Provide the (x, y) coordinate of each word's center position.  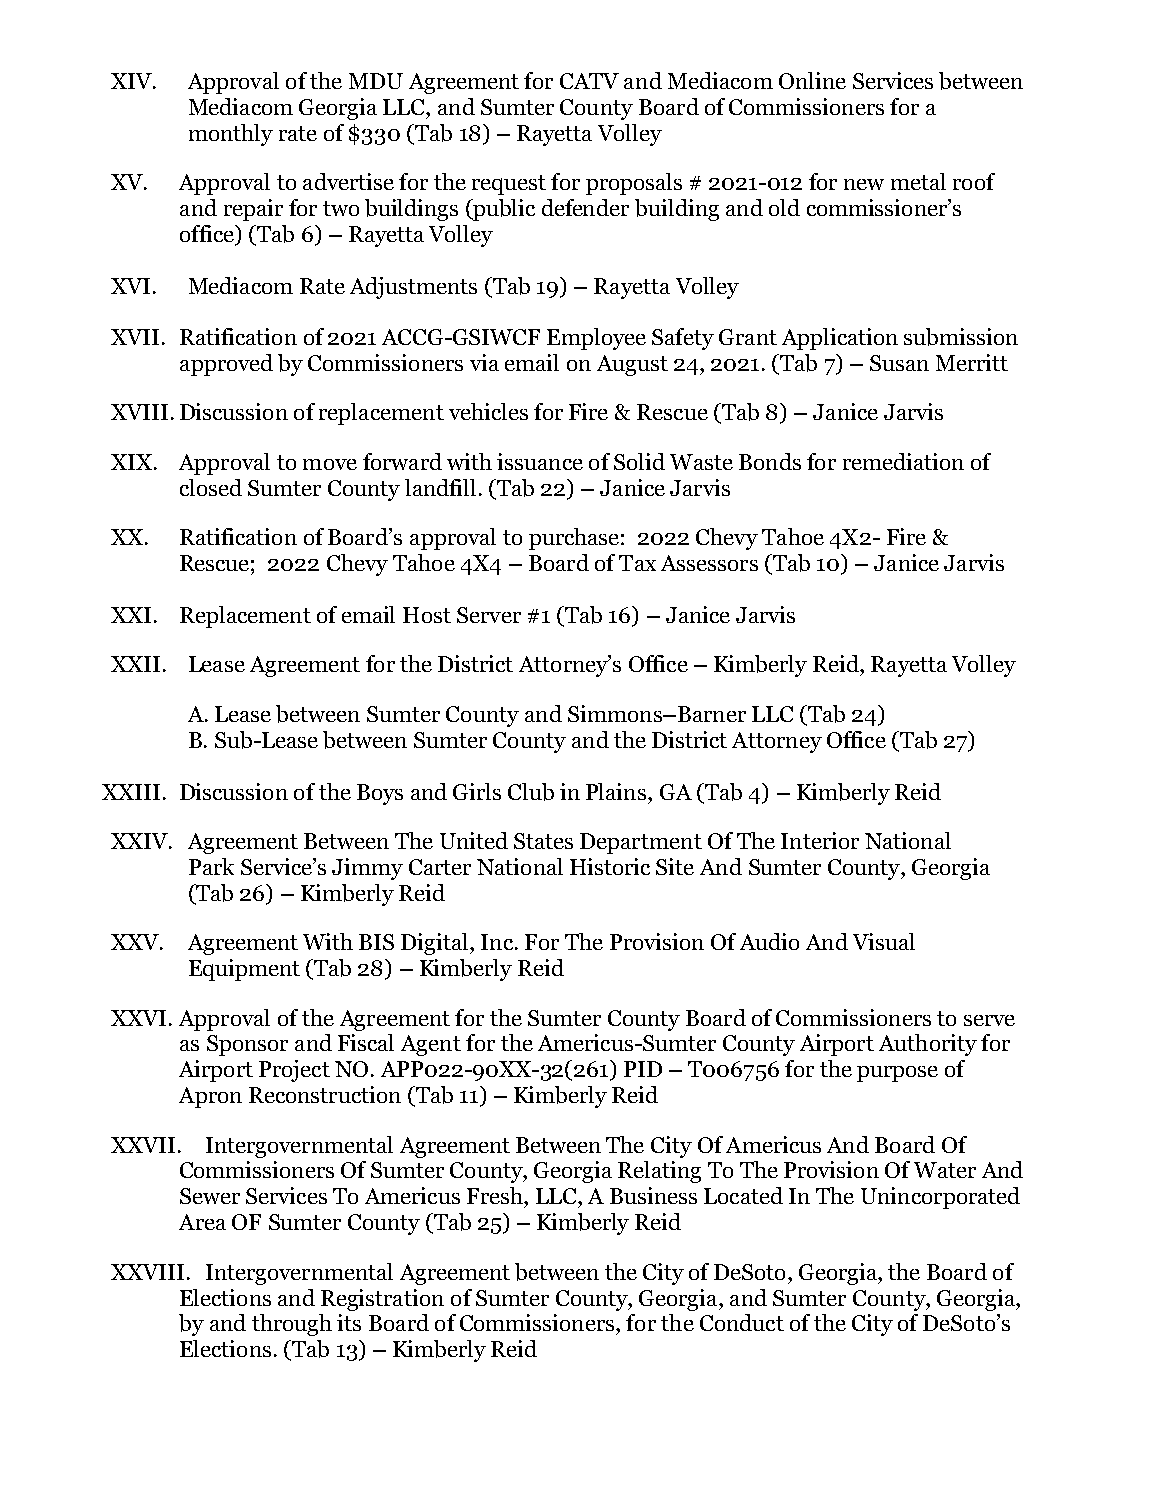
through (292, 1325)
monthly (231, 135)
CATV (589, 81)
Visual (884, 941)
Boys (380, 794)
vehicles (488, 411)
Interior (820, 840)
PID (643, 1069)
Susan (899, 363)
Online (812, 80)
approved (226, 365)
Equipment (244, 970)
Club (531, 792)
